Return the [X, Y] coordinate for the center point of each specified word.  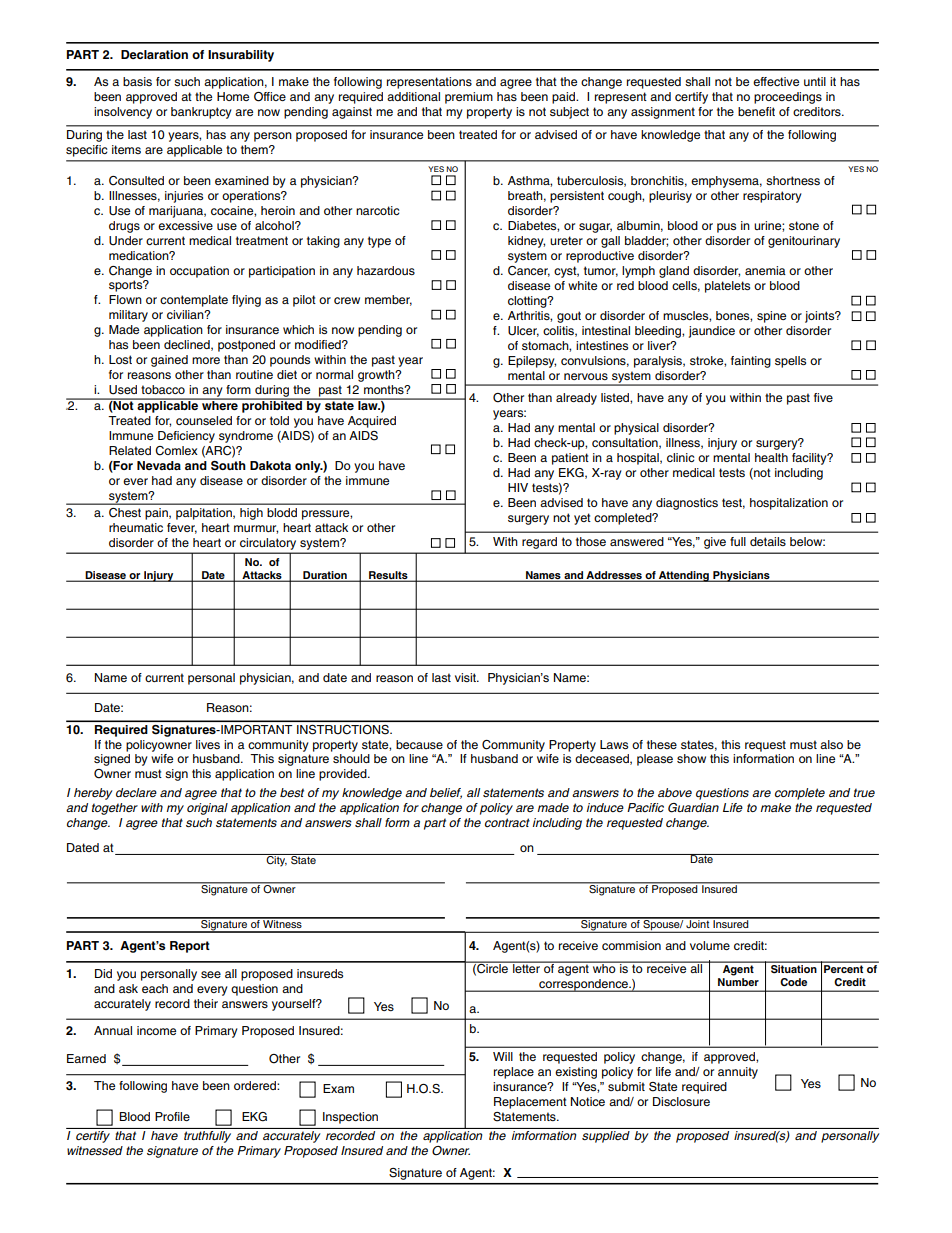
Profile [172, 1116]
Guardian [693, 808]
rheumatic [136, 527]
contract [507, 822]
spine [771, 317]
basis [137, 81]
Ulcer [523, 331]
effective [776, 81]
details [768, 541]
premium [469, 98]
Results [388, 576]
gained [169, 361]
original [207, 809]
